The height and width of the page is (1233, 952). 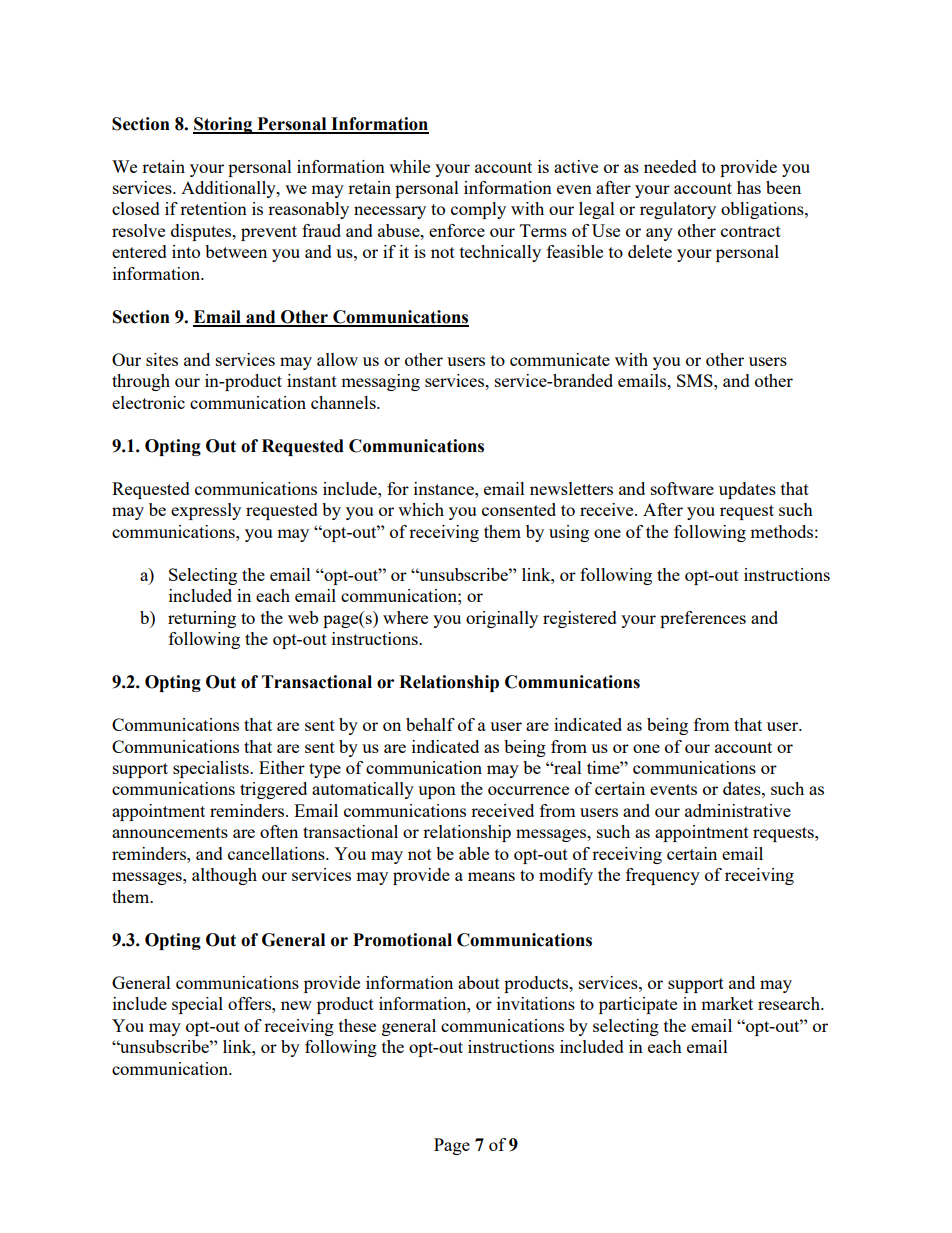 I want to click on preferences, so click(x=703, y=619).
